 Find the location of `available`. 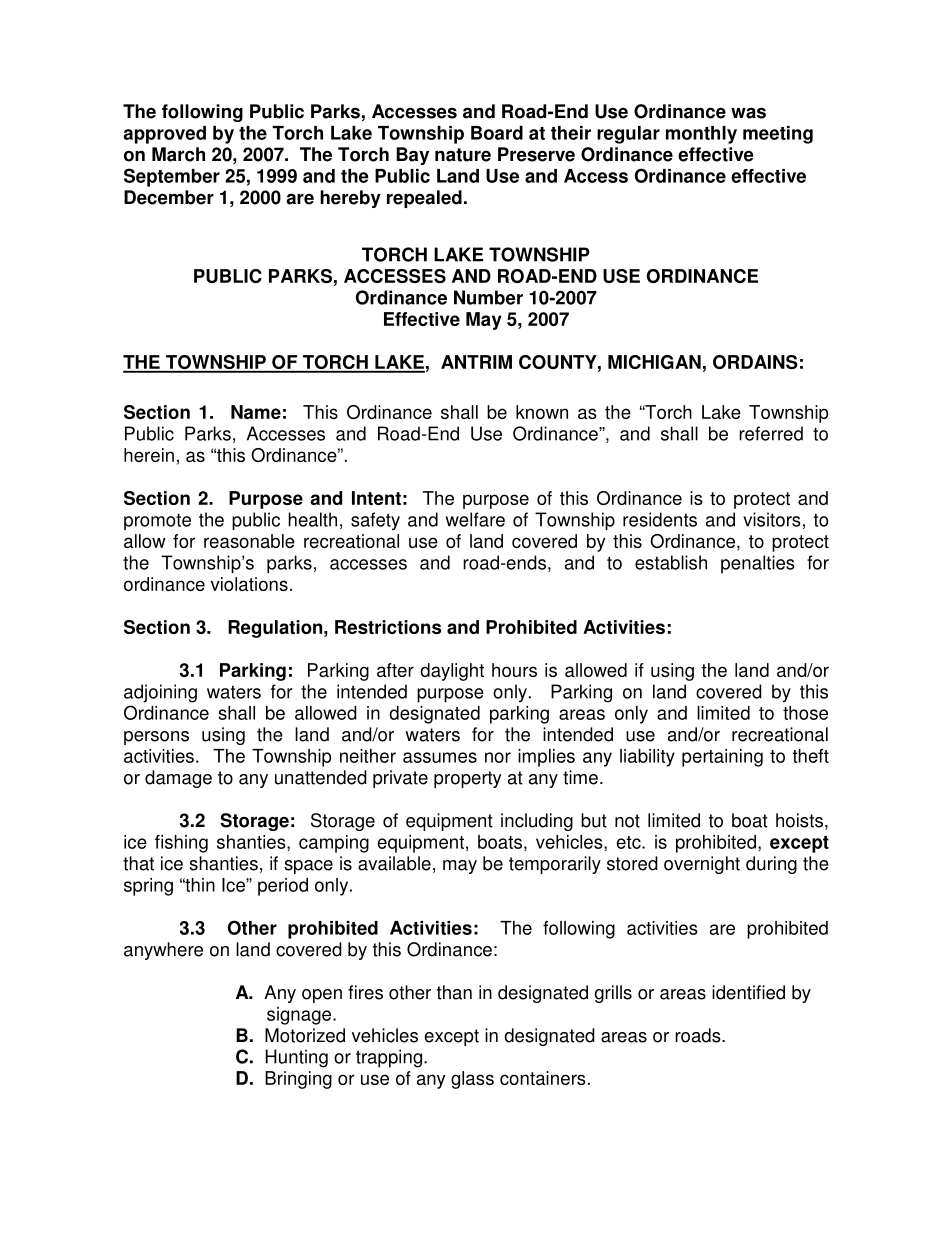

available is located at coordinates (394, 863).
